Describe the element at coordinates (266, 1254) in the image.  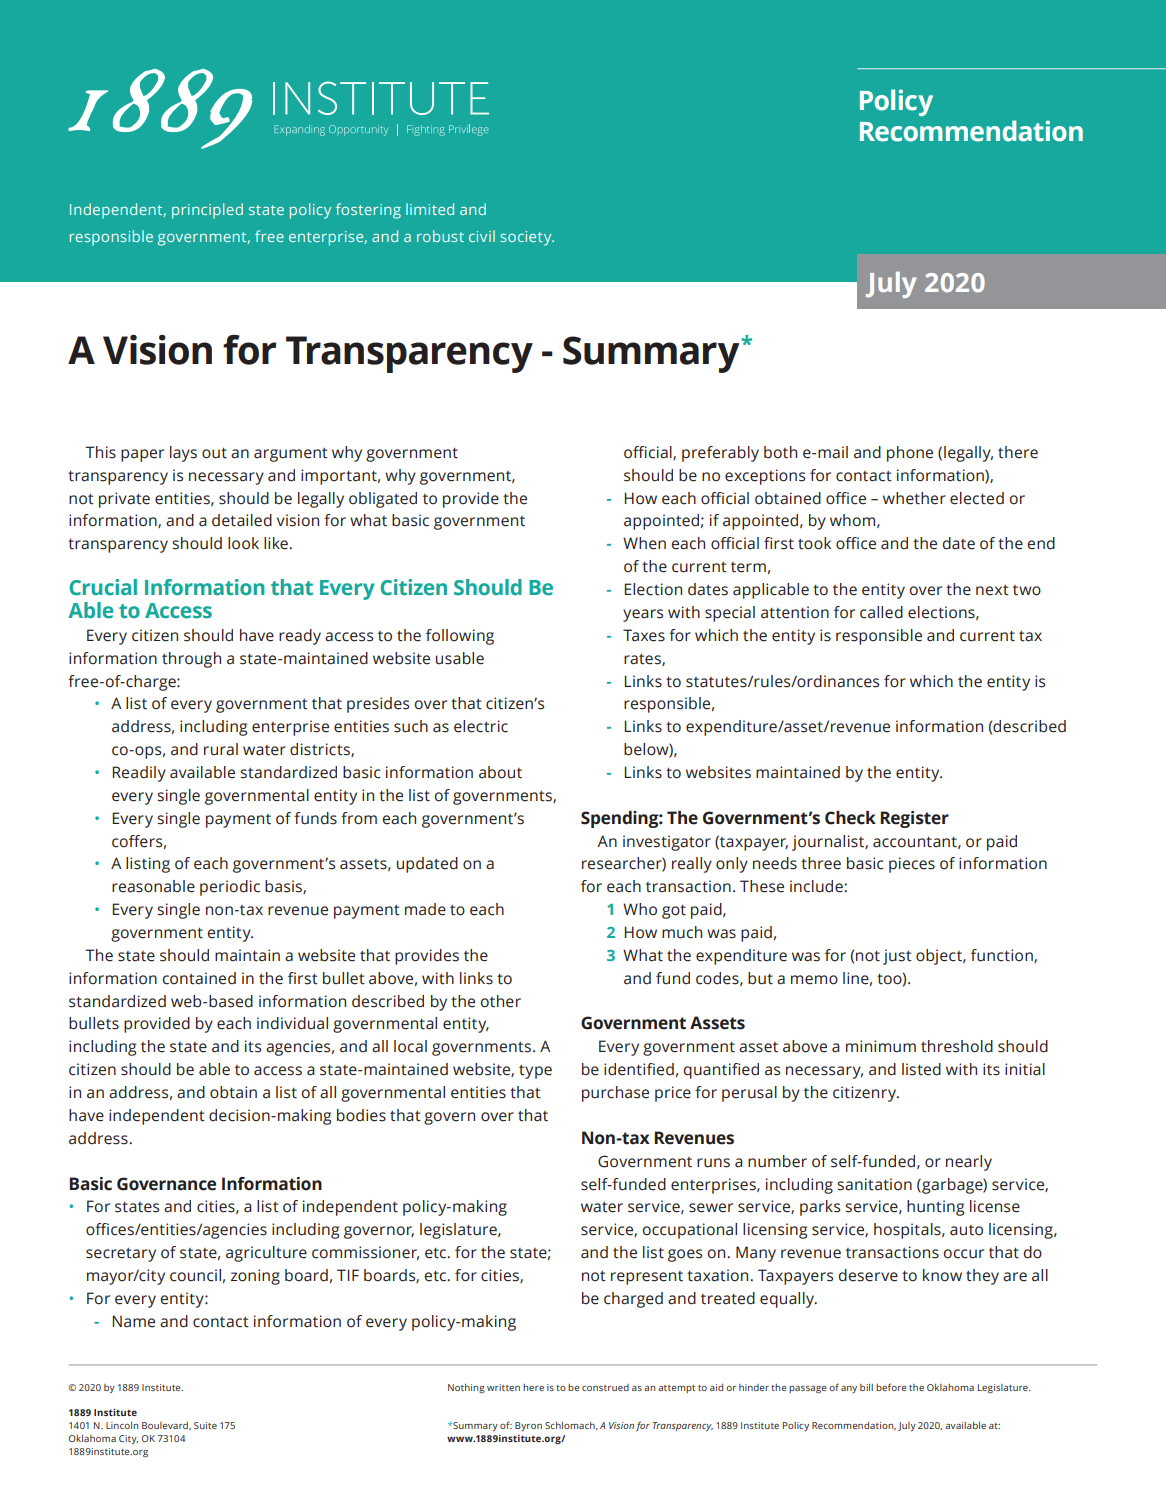
I see `agriculture` at that location.
